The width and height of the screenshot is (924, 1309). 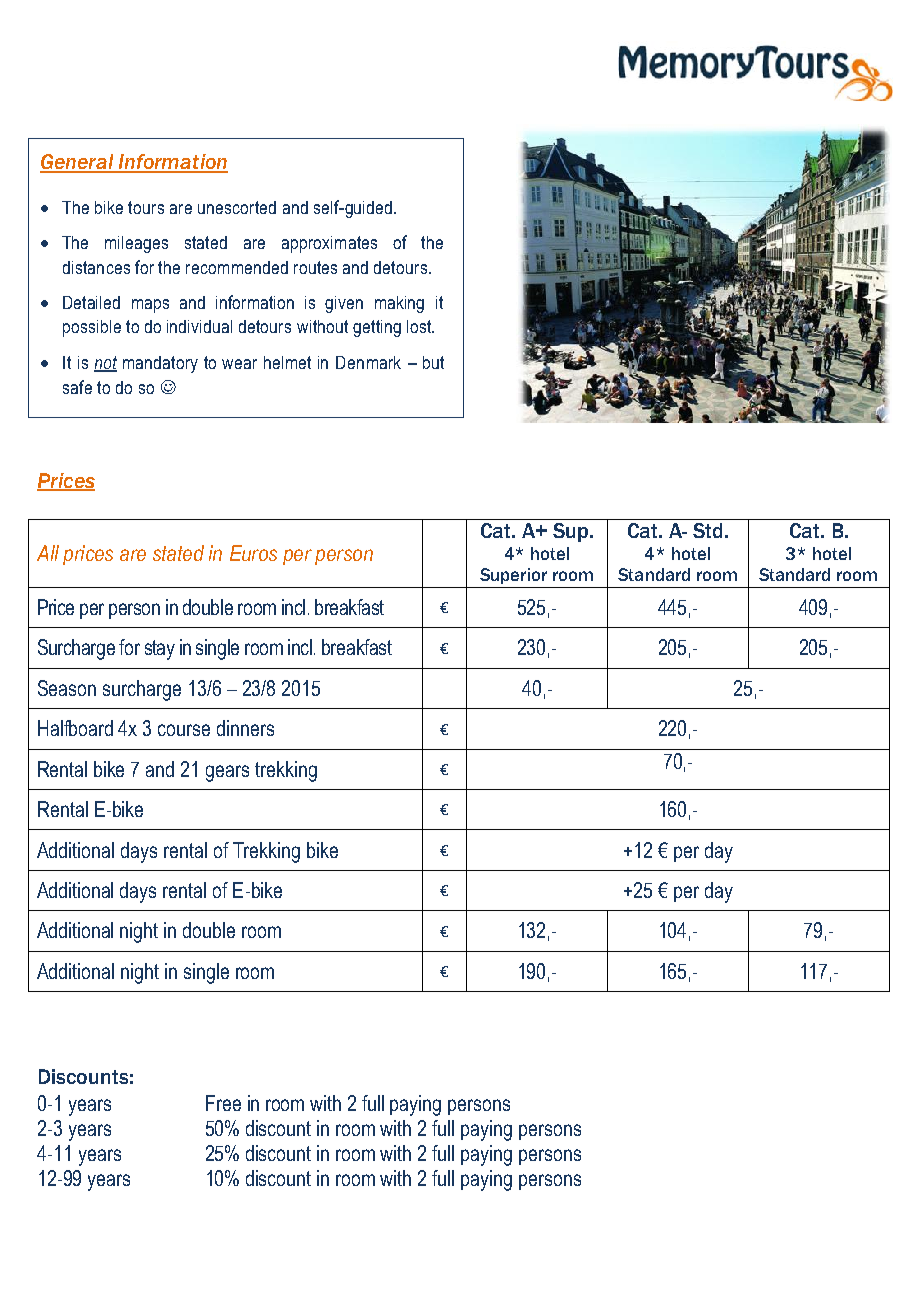 I want to click on Superior, so click(x=513, y=576).
